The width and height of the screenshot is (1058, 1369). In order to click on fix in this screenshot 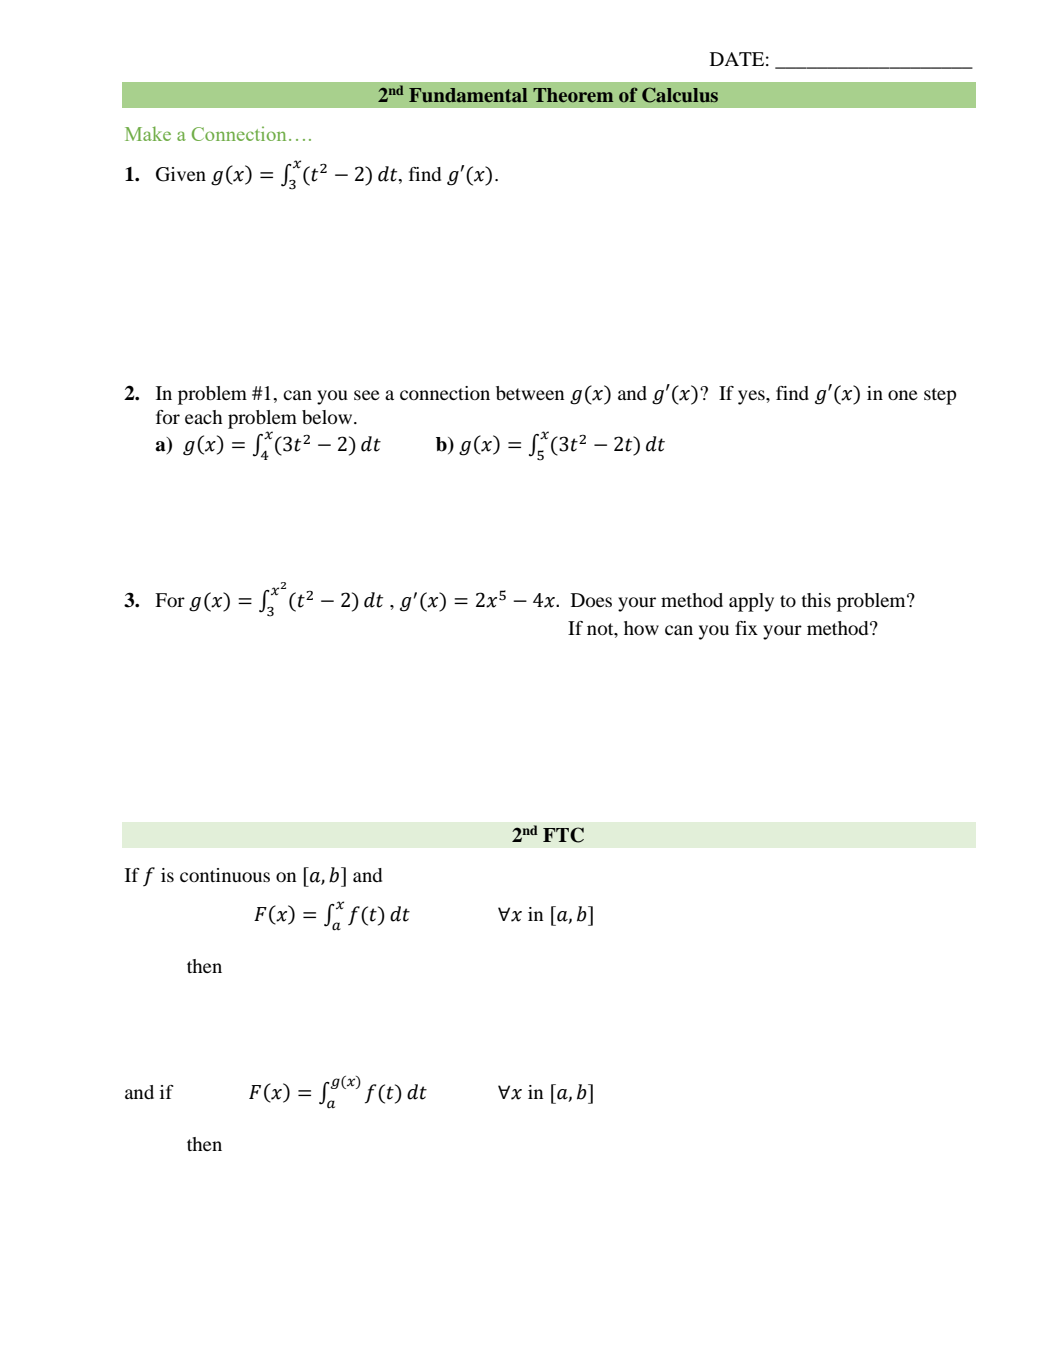, I will do `click(746, 628)`.
